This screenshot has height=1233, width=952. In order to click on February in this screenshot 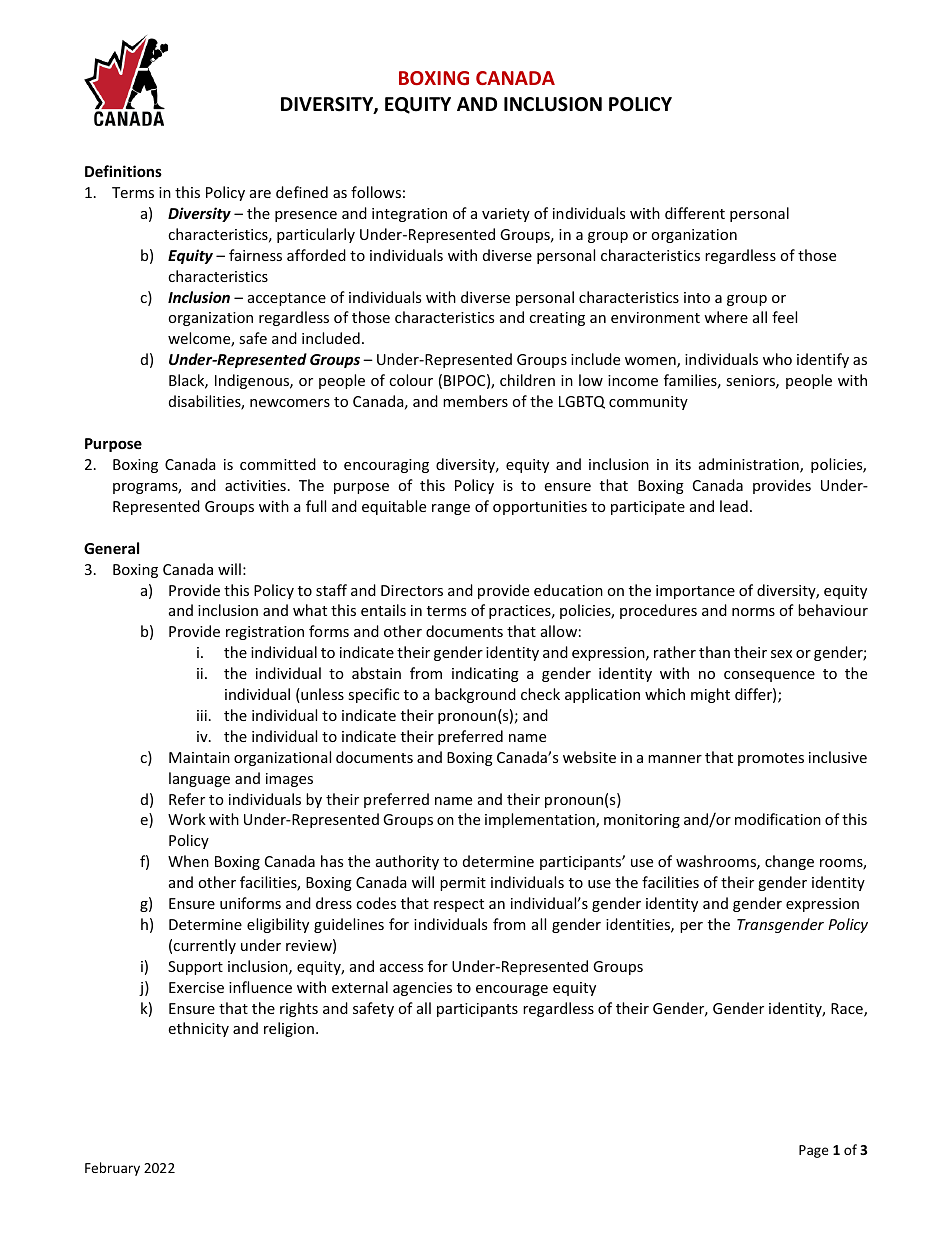, I will do `click(112, 1169)`.
